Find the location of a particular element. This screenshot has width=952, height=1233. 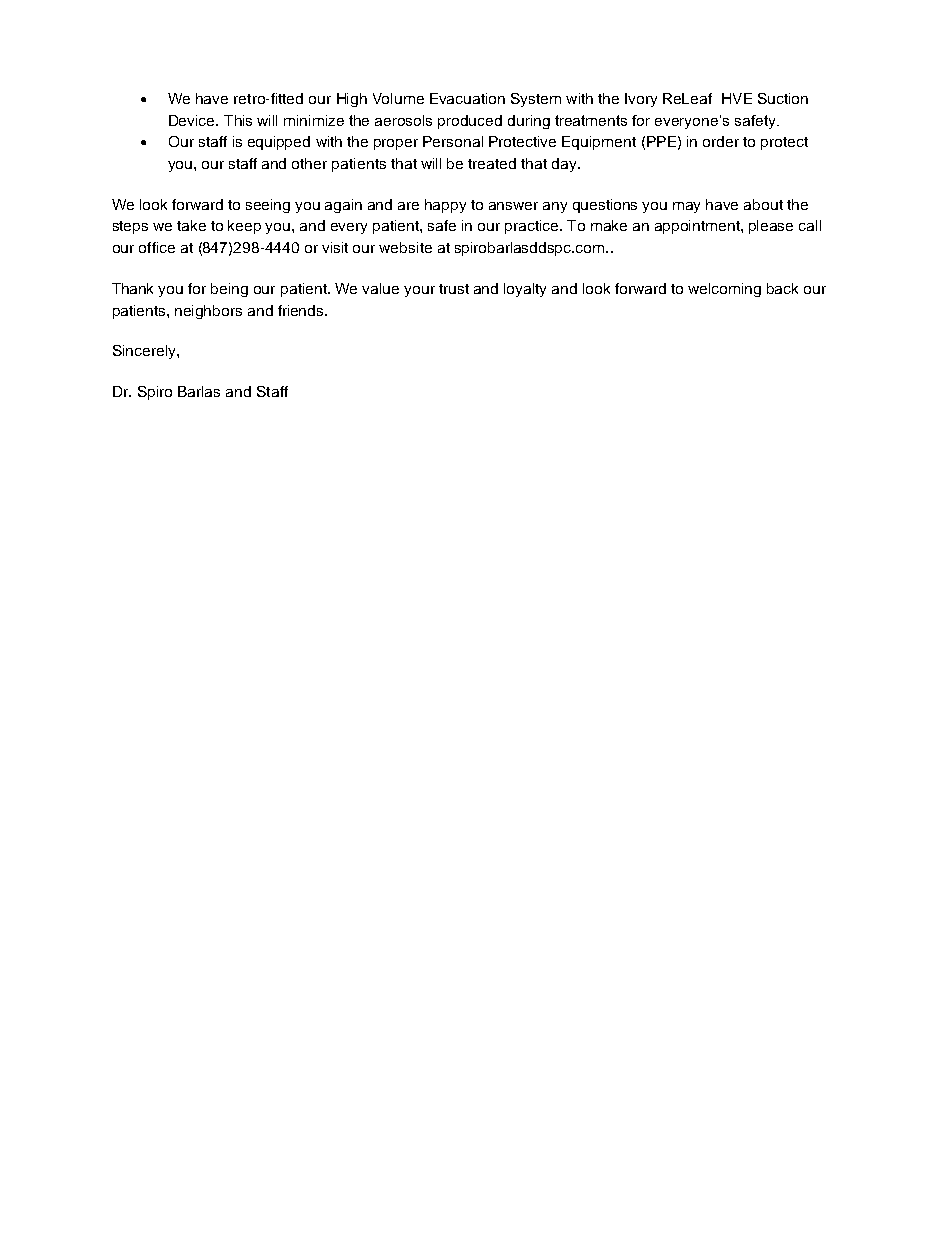

Sincerely is located at coordinates (145, 352).
